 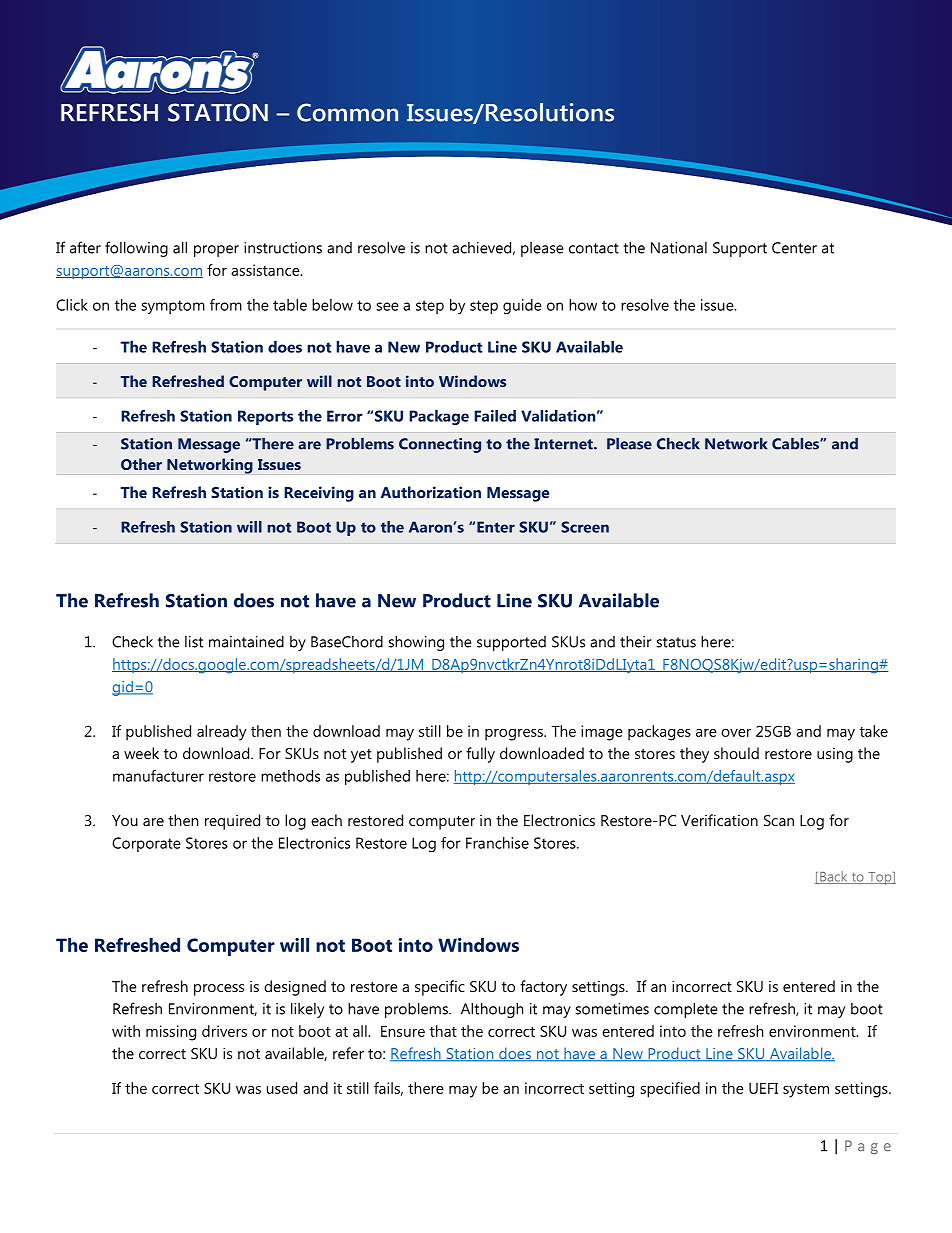 I want to click on Scan, so click(x=779, y=820).
